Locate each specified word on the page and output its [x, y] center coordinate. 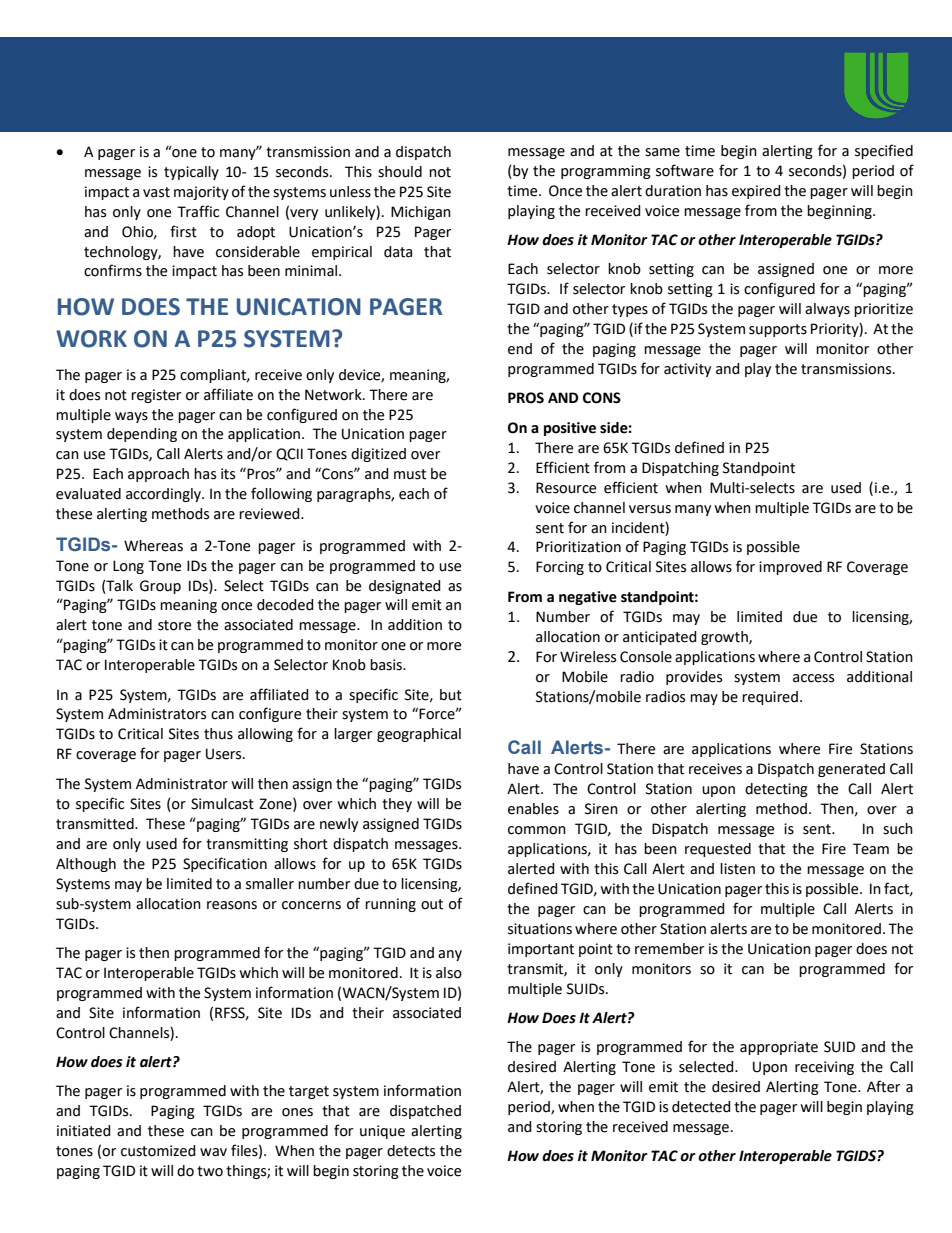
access [813, 678]
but [451, 695]
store [174, 625]
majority [201, 193]
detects [411, 1151]
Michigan [421, 213]
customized [158, 1151]
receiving [824, 1068]
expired [756, 192]
